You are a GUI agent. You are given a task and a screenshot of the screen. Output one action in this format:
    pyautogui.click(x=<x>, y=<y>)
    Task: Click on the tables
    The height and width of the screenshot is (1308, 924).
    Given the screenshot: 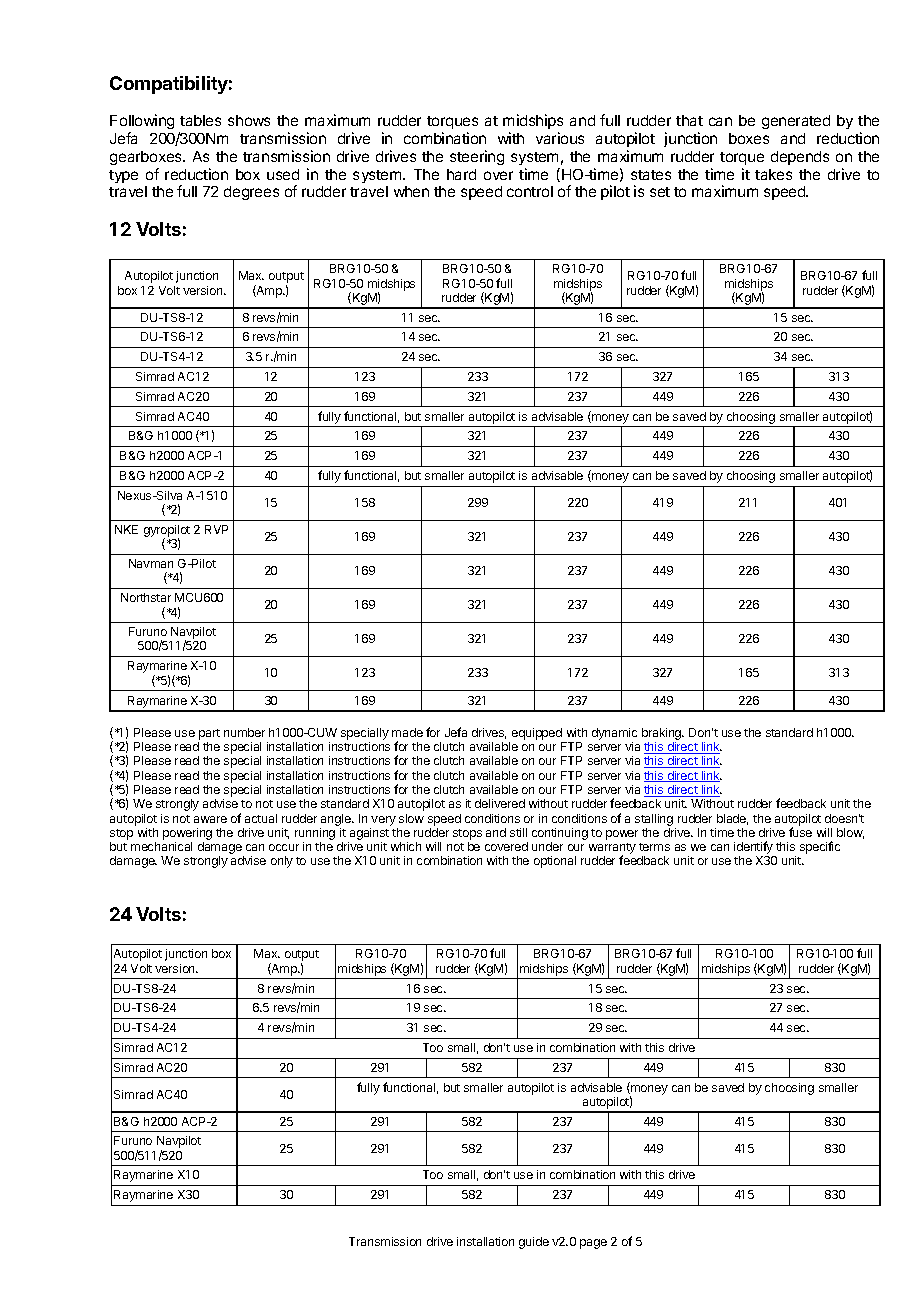 What is the action you would take?
    pyautogui.click(x=200, y=120)
